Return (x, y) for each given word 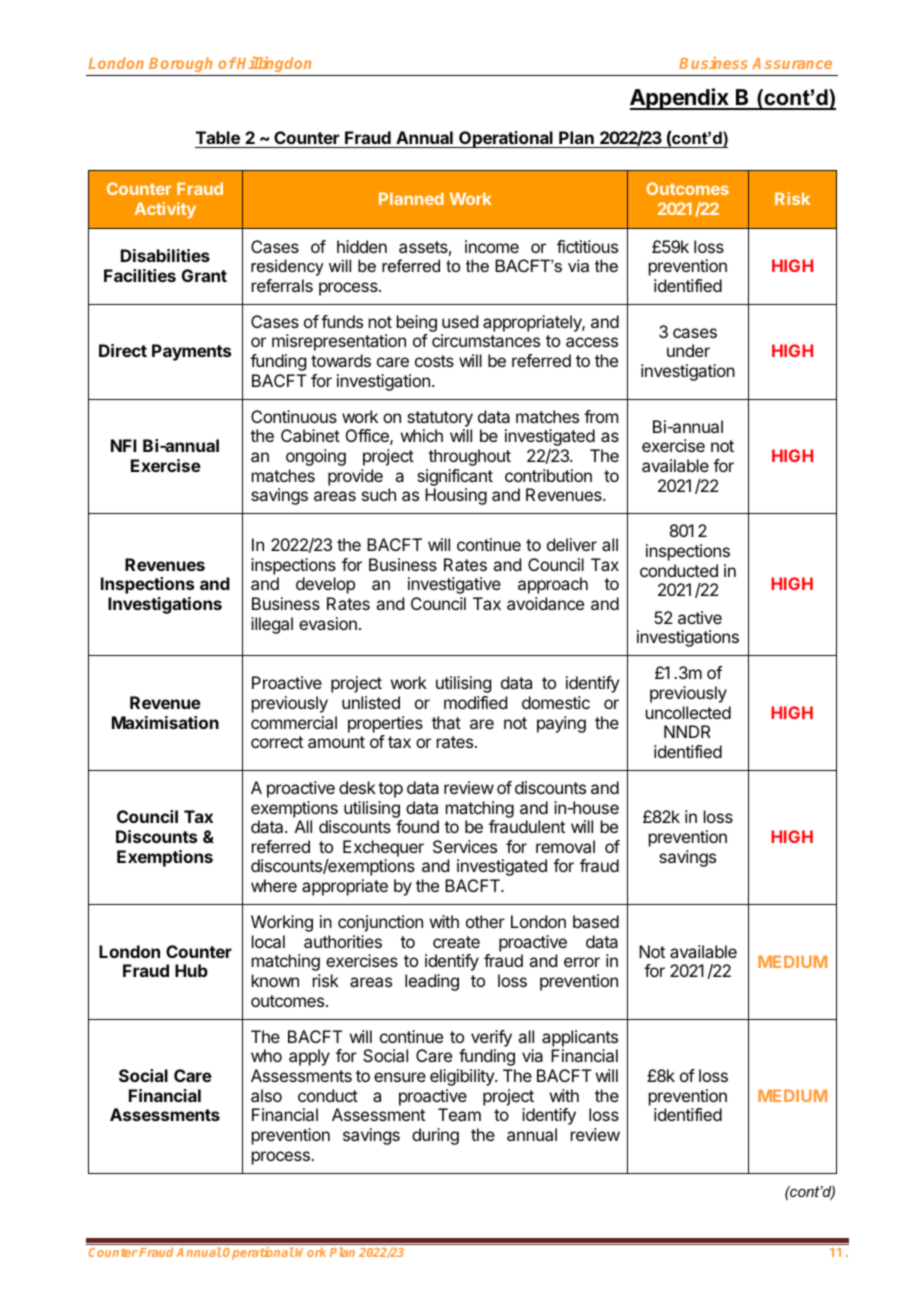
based (596, 921)
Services (465, 846)
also (266, 1095)
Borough (180, 64)
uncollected (688, 712)
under (688, 350)
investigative (454, 585)
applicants (580, 1038)
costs (434, 361)
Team (459, 1114)
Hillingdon (273, 64)
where (274, 885)
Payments (191, 352)
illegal (272, 625)
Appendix (680, 99)
